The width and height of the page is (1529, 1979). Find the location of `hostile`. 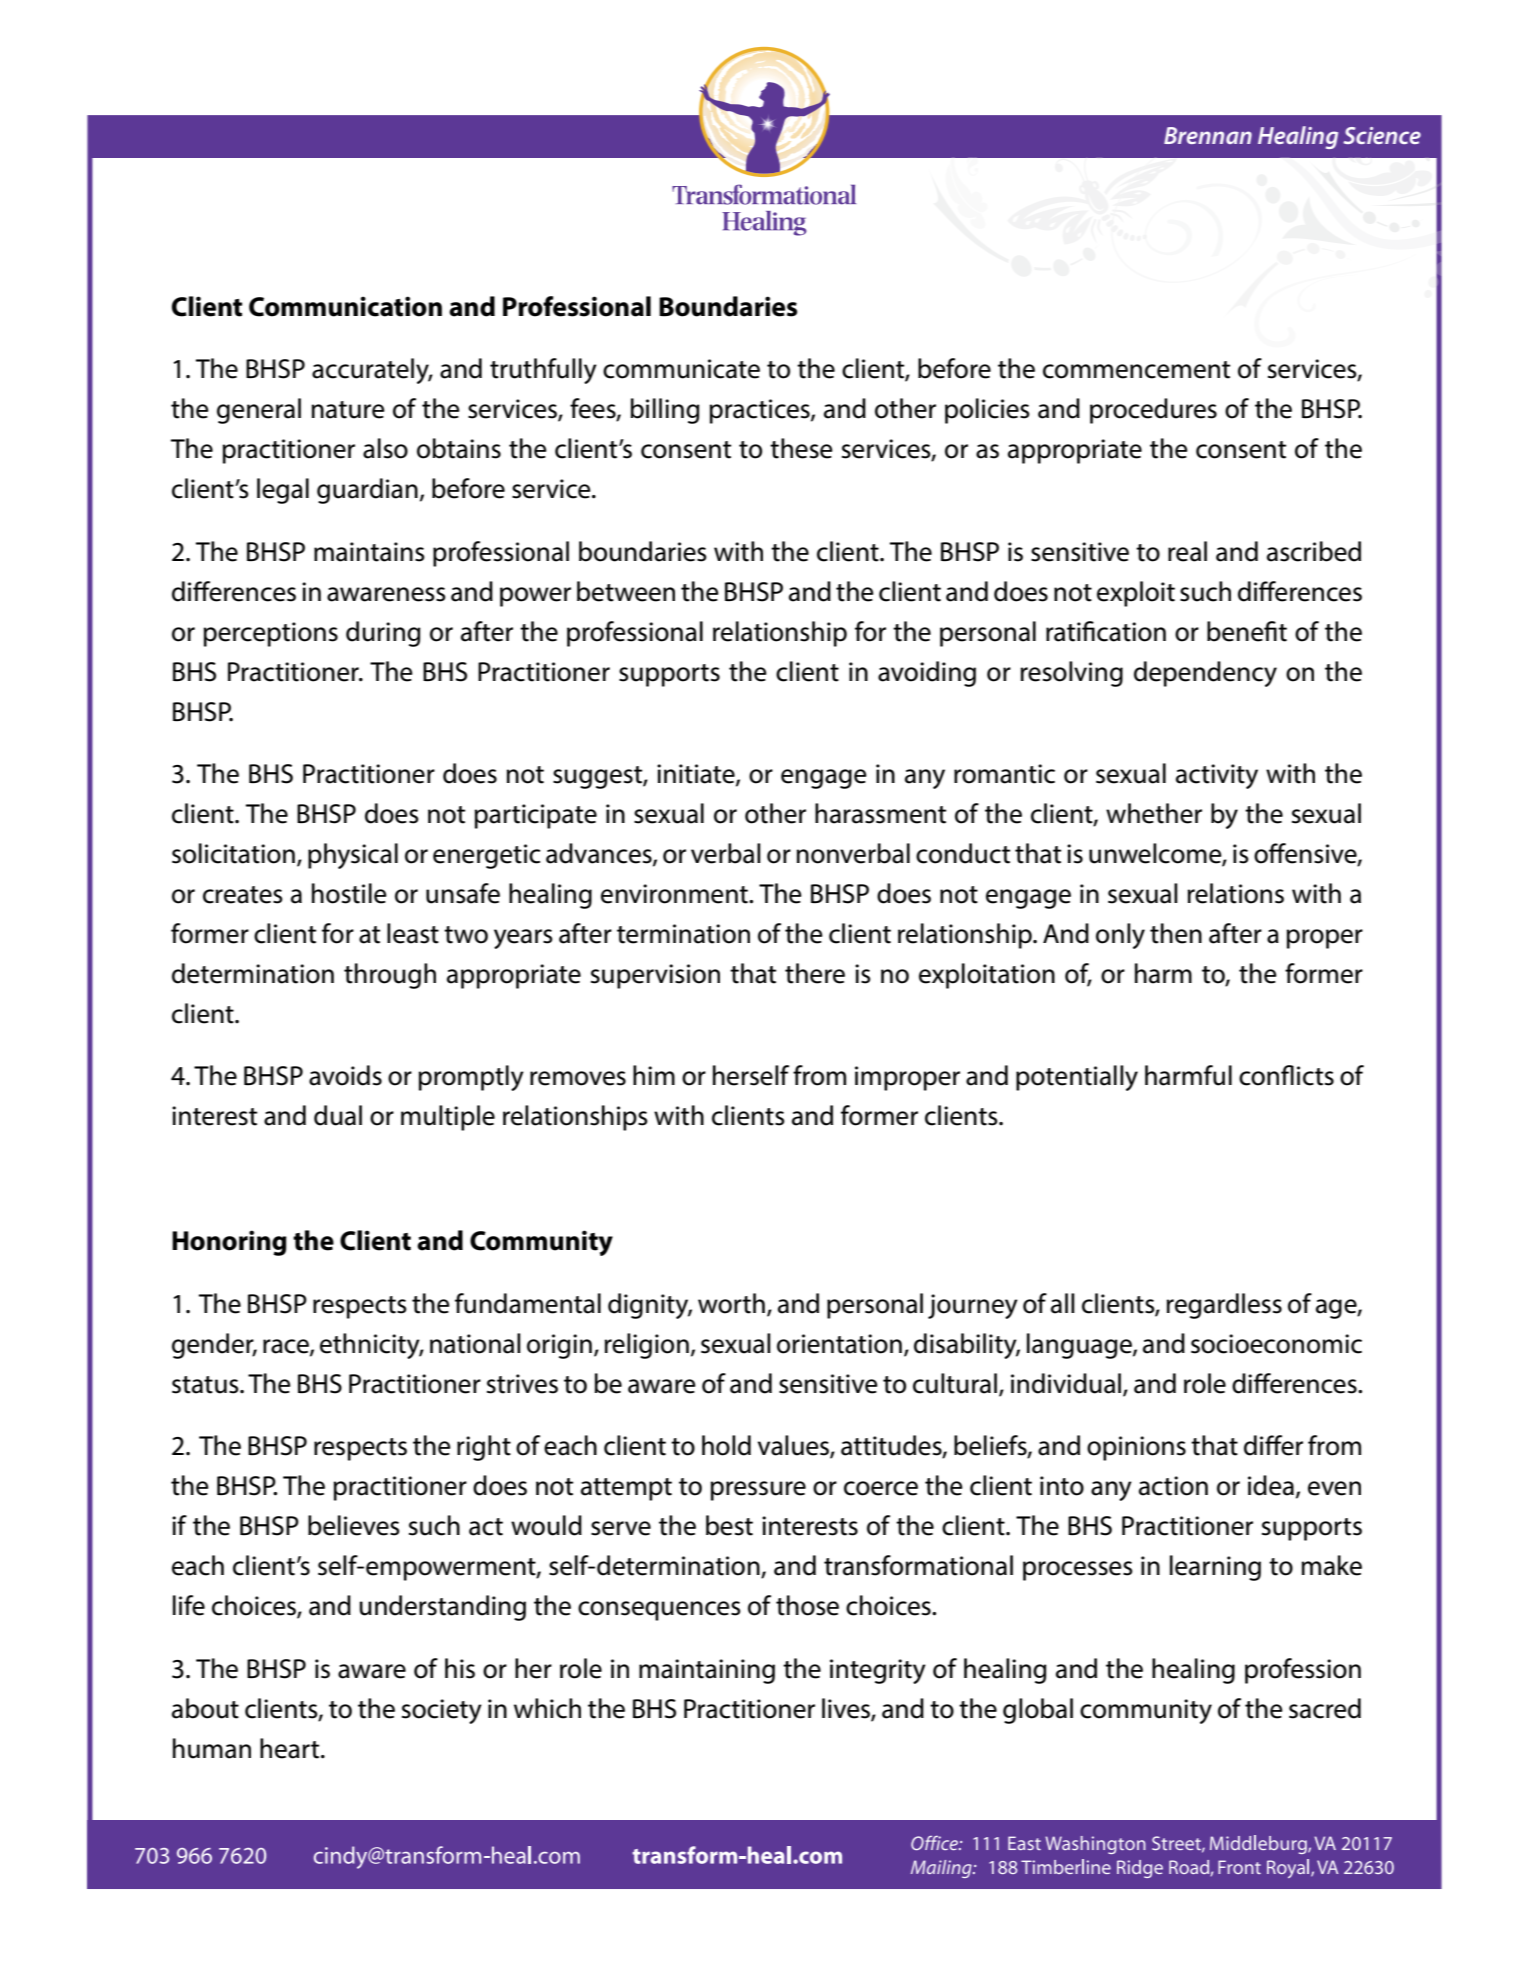

hostile is located at coordinates (349, 893).
